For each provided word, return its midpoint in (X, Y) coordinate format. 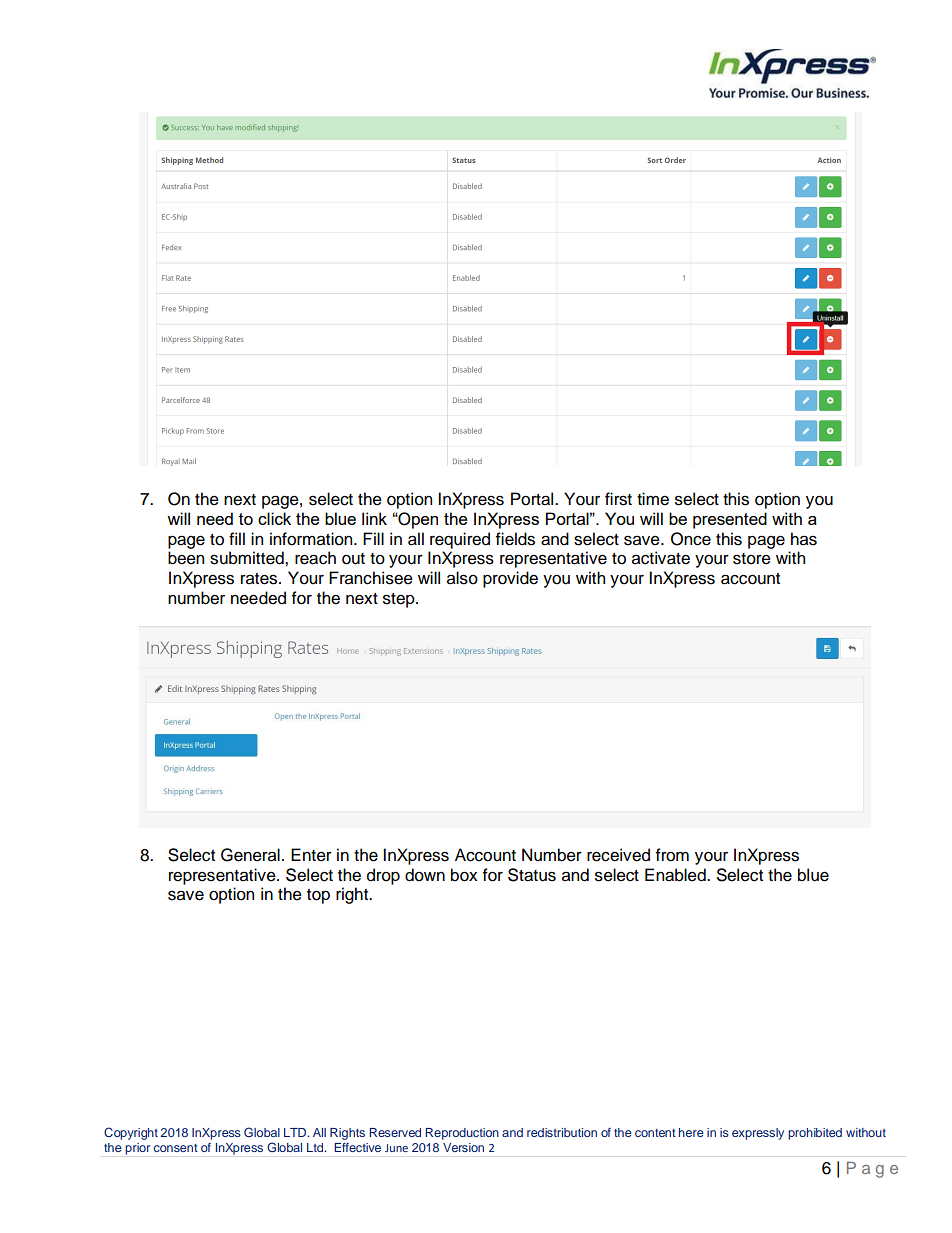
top (318, 896)
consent (176, 1148)
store (752, 559)
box (464, 875)
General (250, 855)
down (425, 875)
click (274, 518)
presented (730, 520)
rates (260, 579)
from (672, 855)
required (460, 540)
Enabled (676, 875)
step (400, 600)
